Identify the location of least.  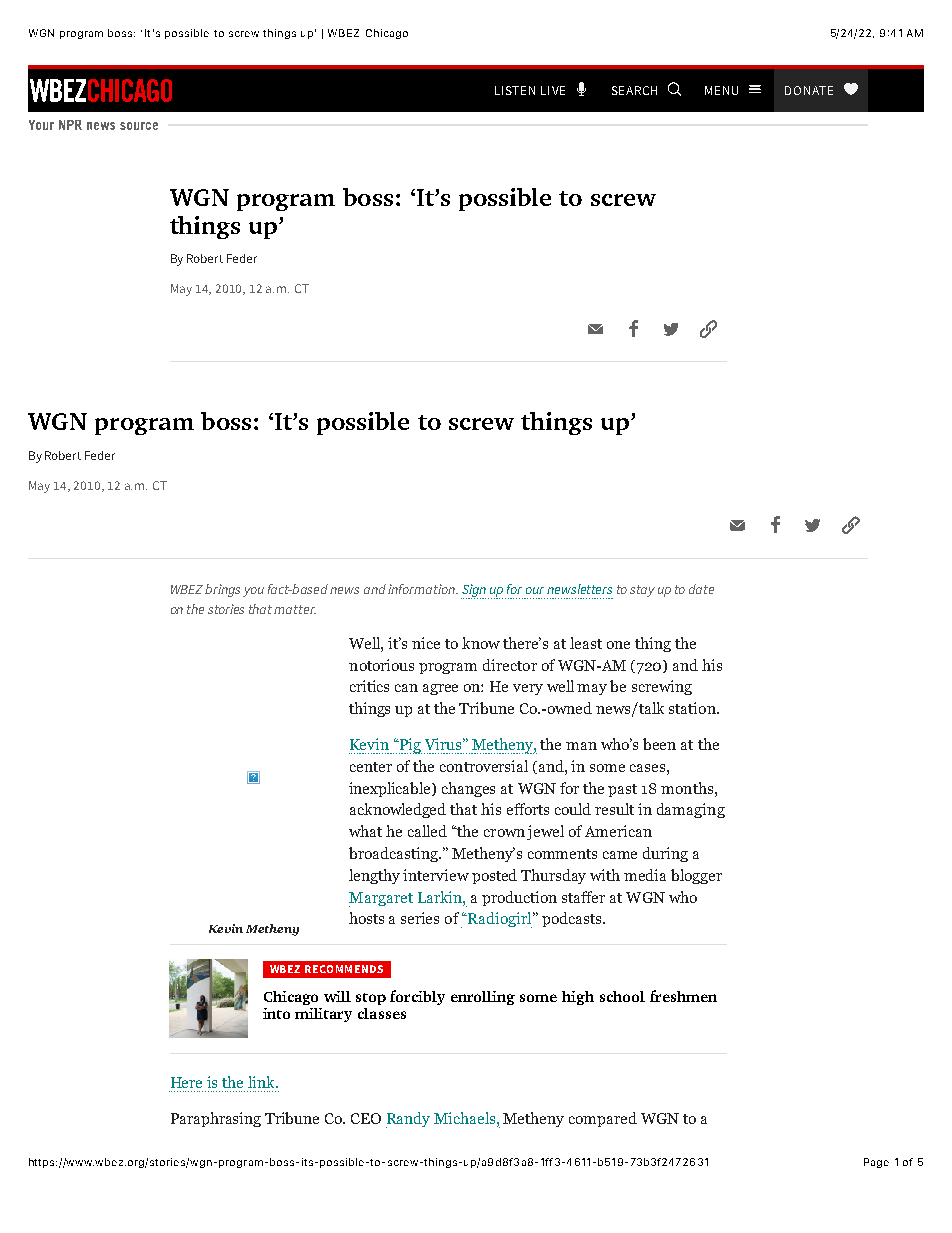
(586, 643).
